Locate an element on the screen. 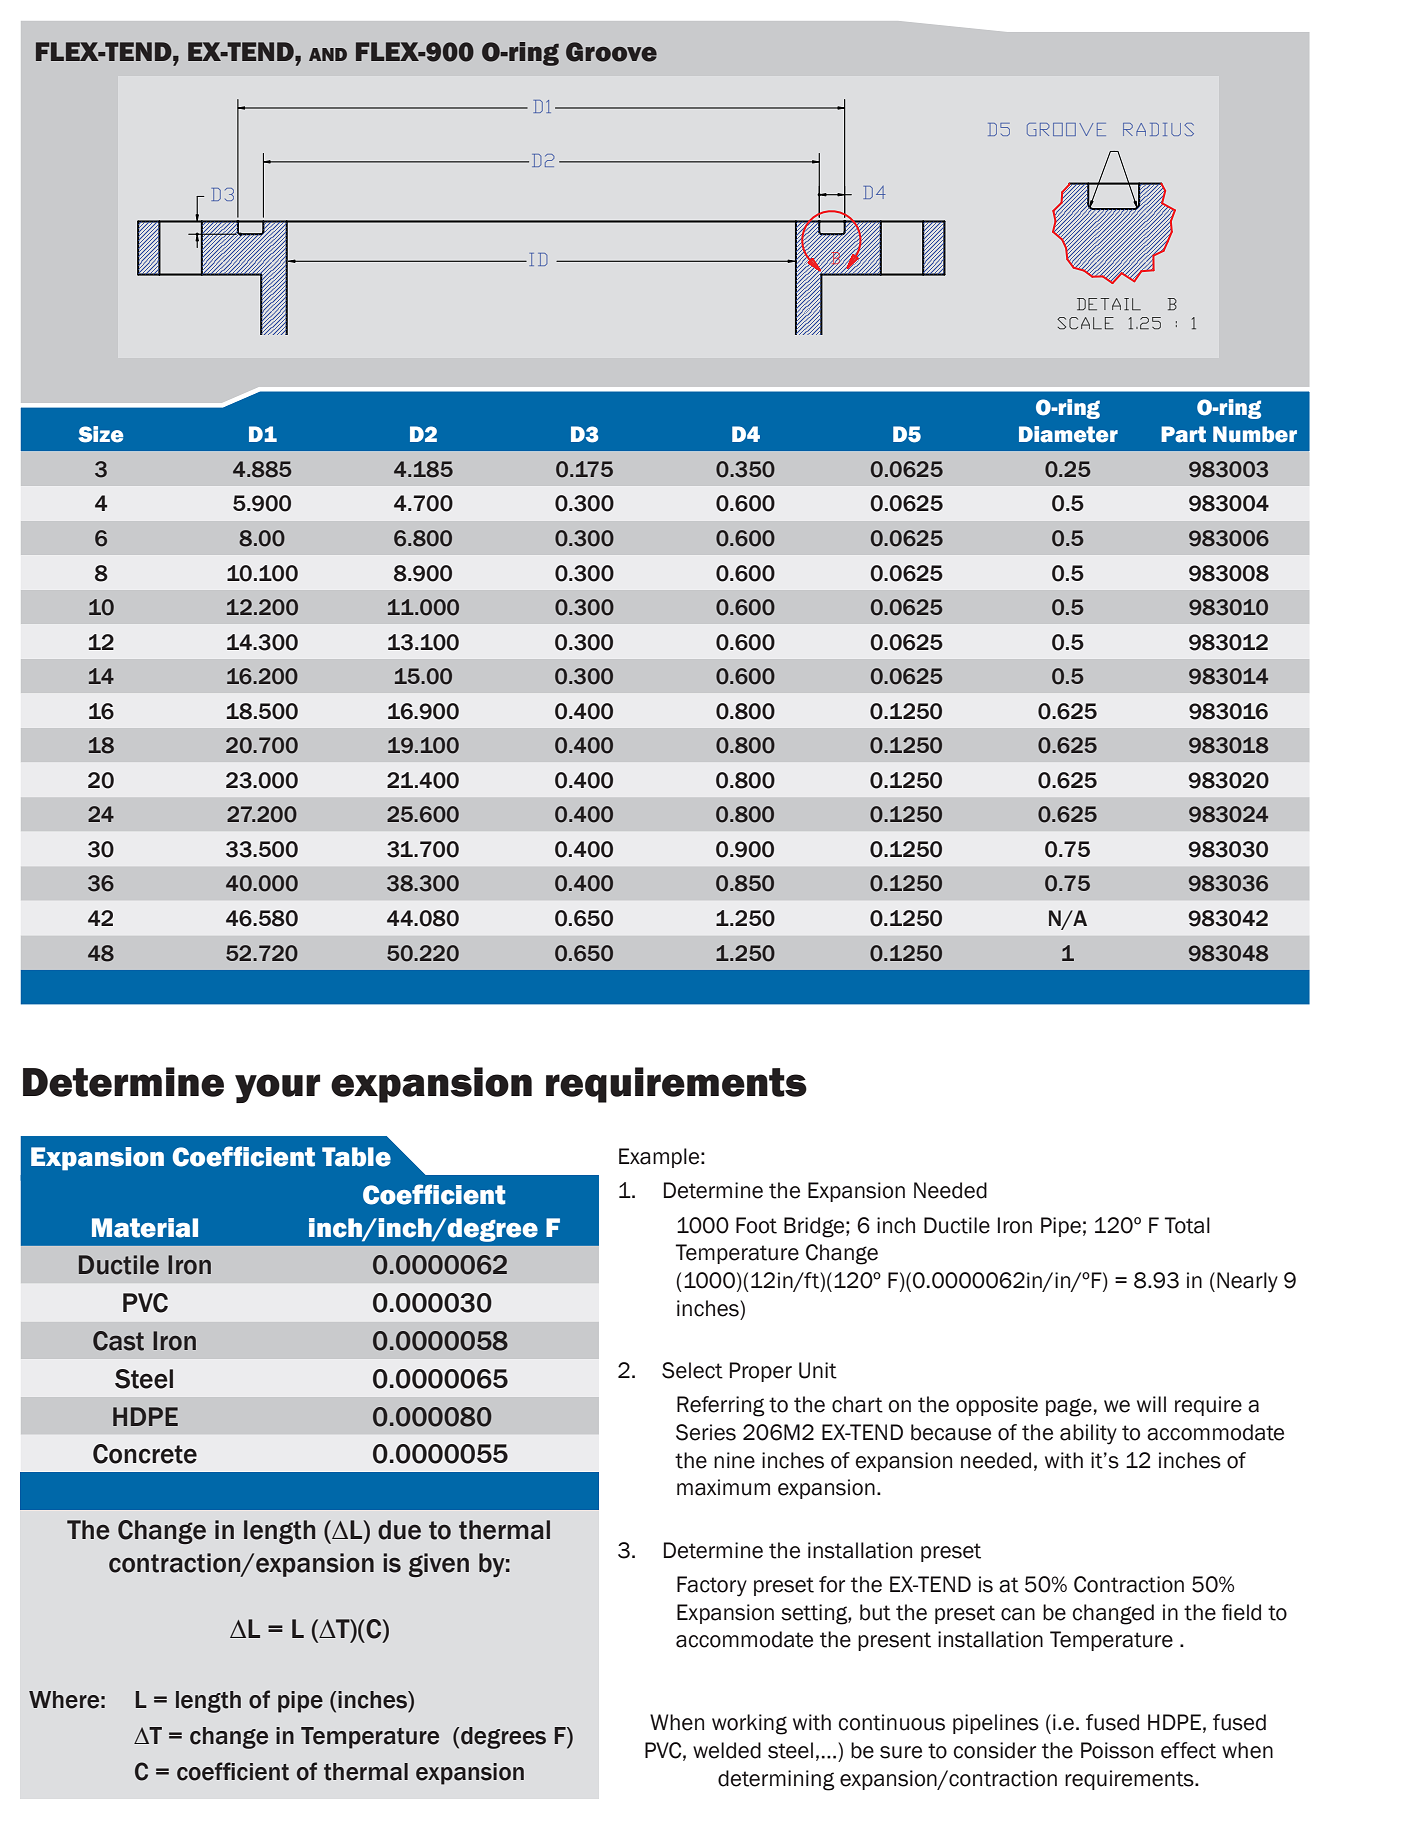  and is located at coordinates (328, 54).
